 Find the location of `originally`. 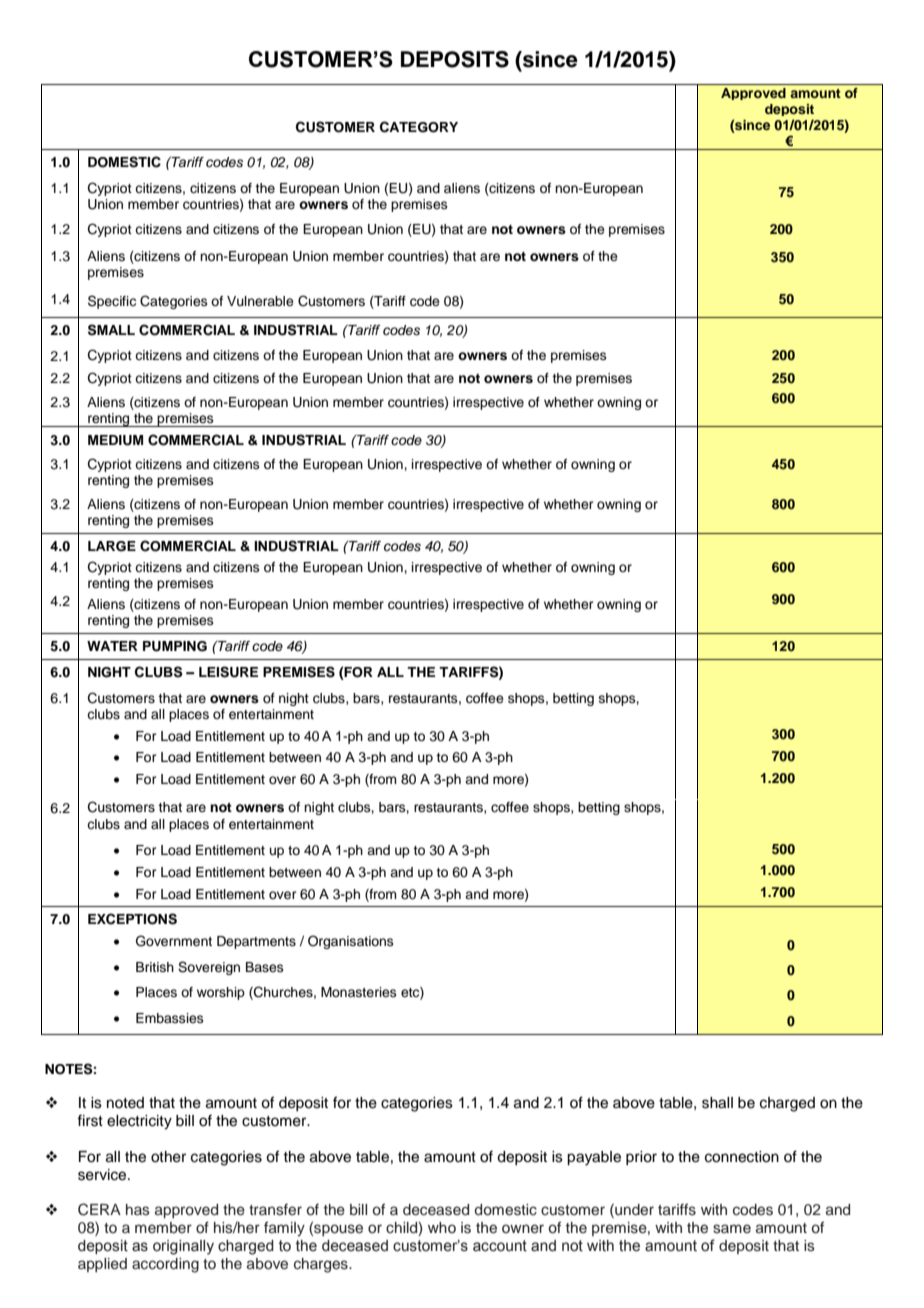

originally is located at coordinates (183, 1247).
